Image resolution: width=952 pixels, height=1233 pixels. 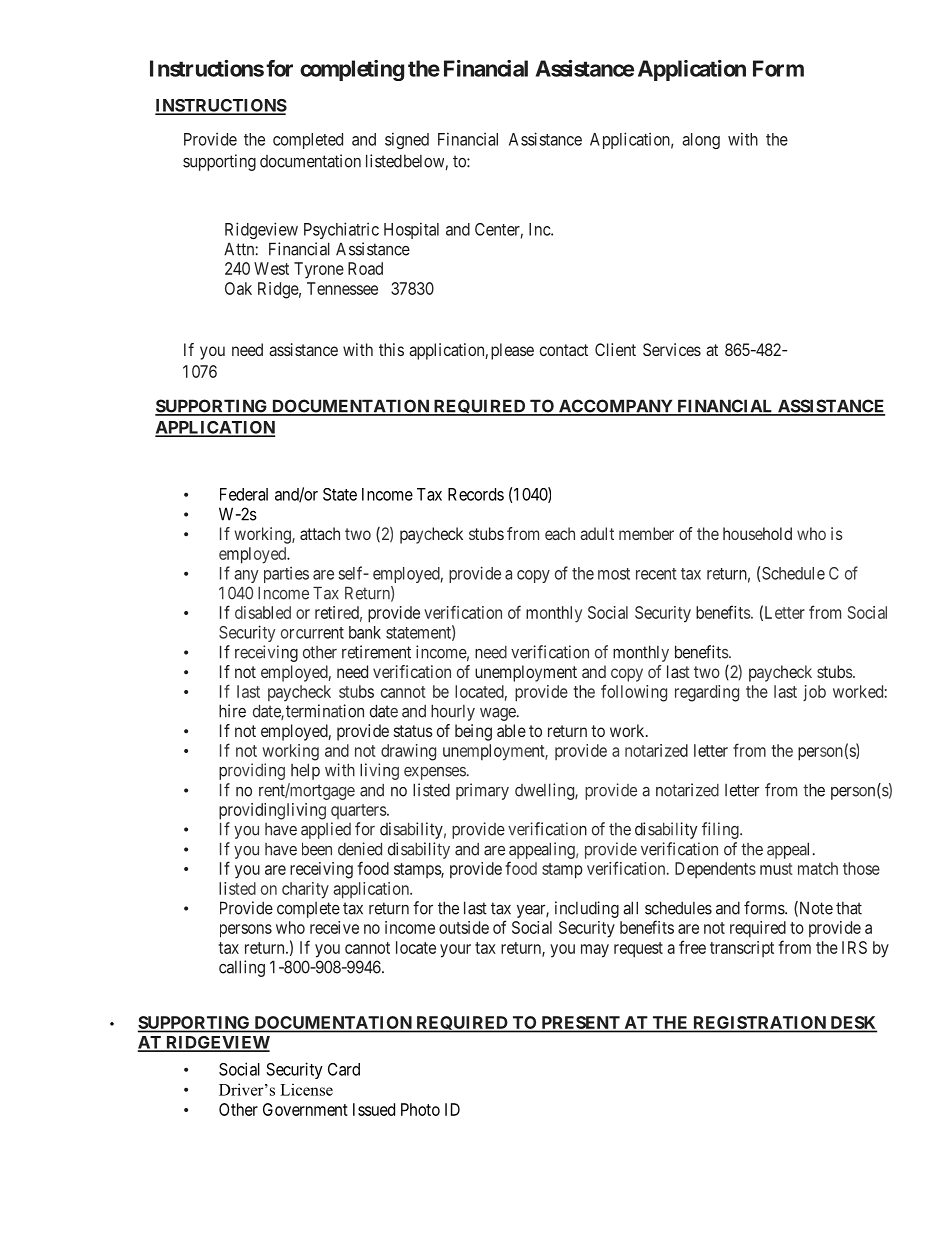 I want to click on signed, so click(x=407, y=140).
